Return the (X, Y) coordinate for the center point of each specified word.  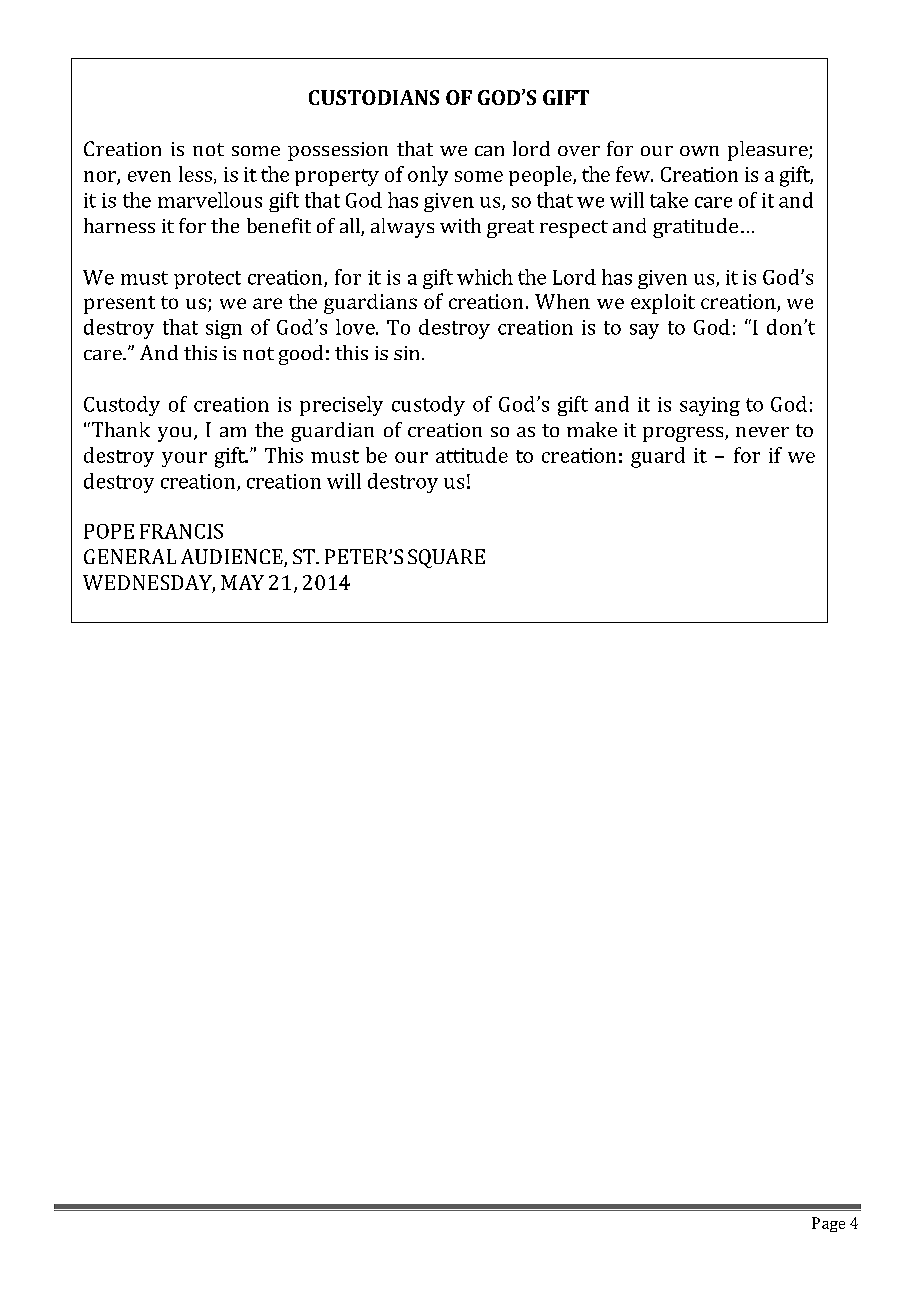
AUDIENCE (233, 558)
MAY (242, 582)
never (762, 432)
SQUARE (446, 558)
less (195, 174)
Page (828, 1224)
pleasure (769, 151)
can (489, 151)
